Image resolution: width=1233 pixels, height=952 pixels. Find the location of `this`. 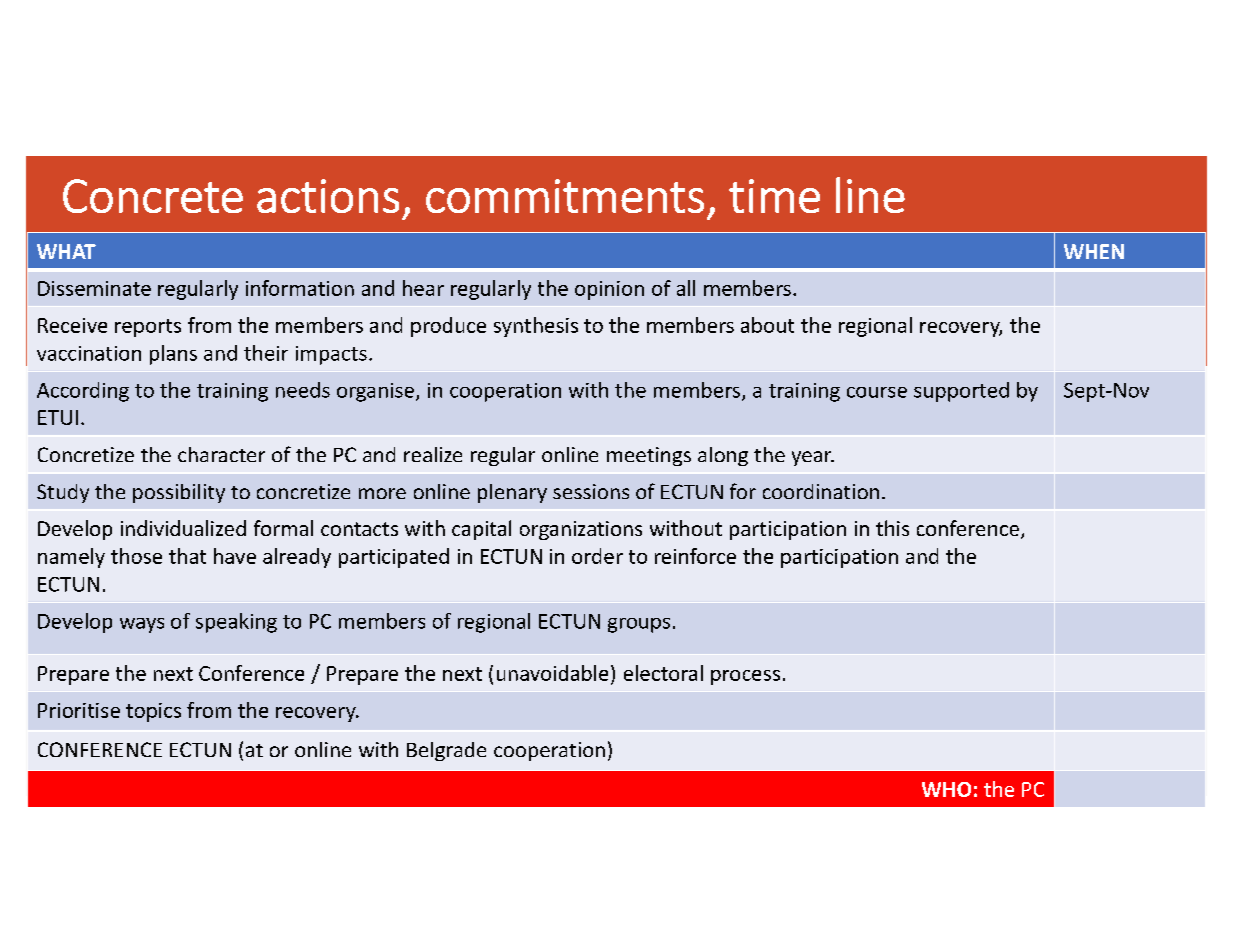

this is located at coordinates (892, 528).
